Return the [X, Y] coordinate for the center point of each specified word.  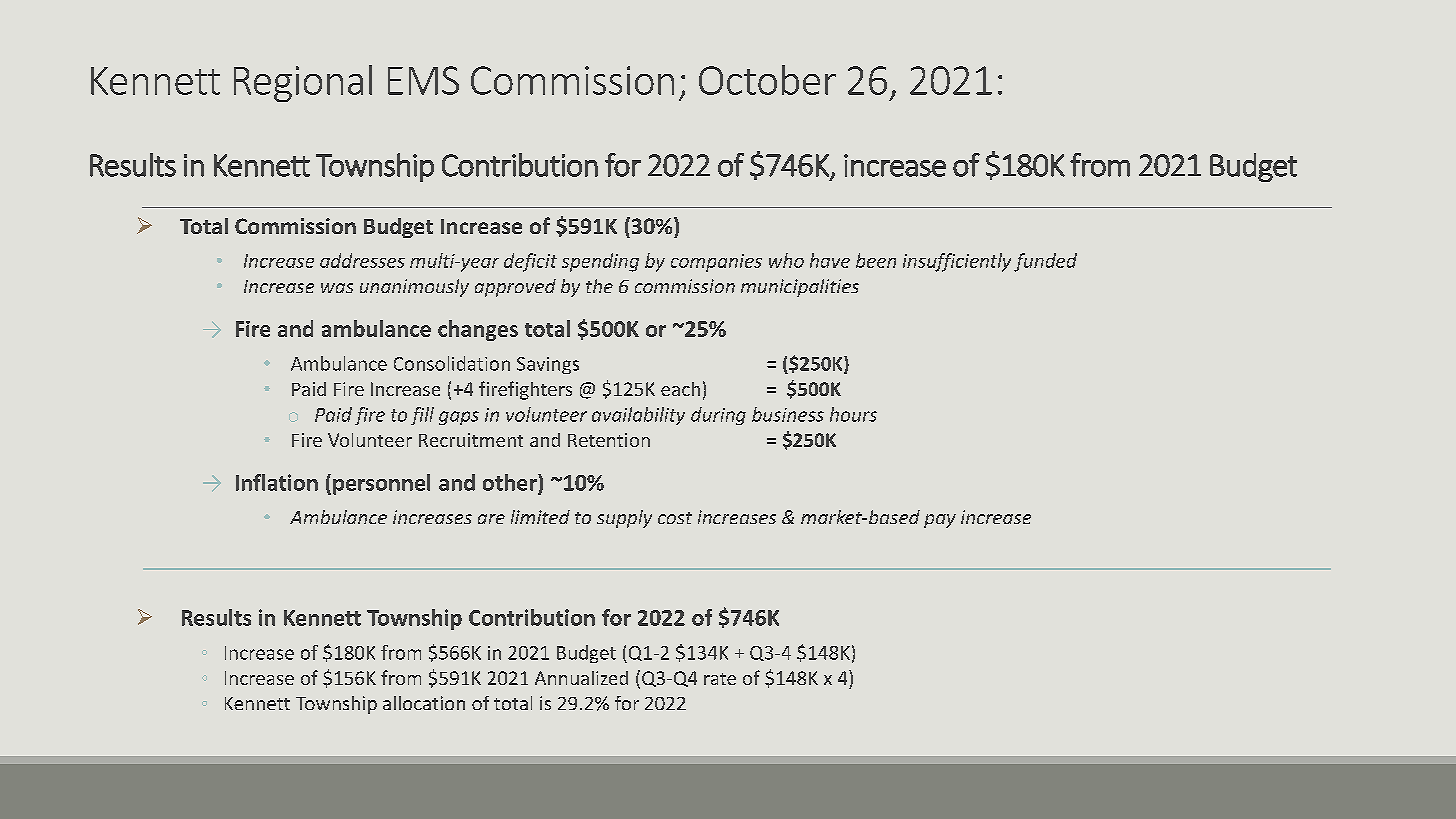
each [680, 389]
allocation [424, 703]
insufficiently [957, 262]
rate [720, 679]
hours [853, 414]
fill [422, 416]
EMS [423, 80]
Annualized [581, 678]
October [767, 80]
